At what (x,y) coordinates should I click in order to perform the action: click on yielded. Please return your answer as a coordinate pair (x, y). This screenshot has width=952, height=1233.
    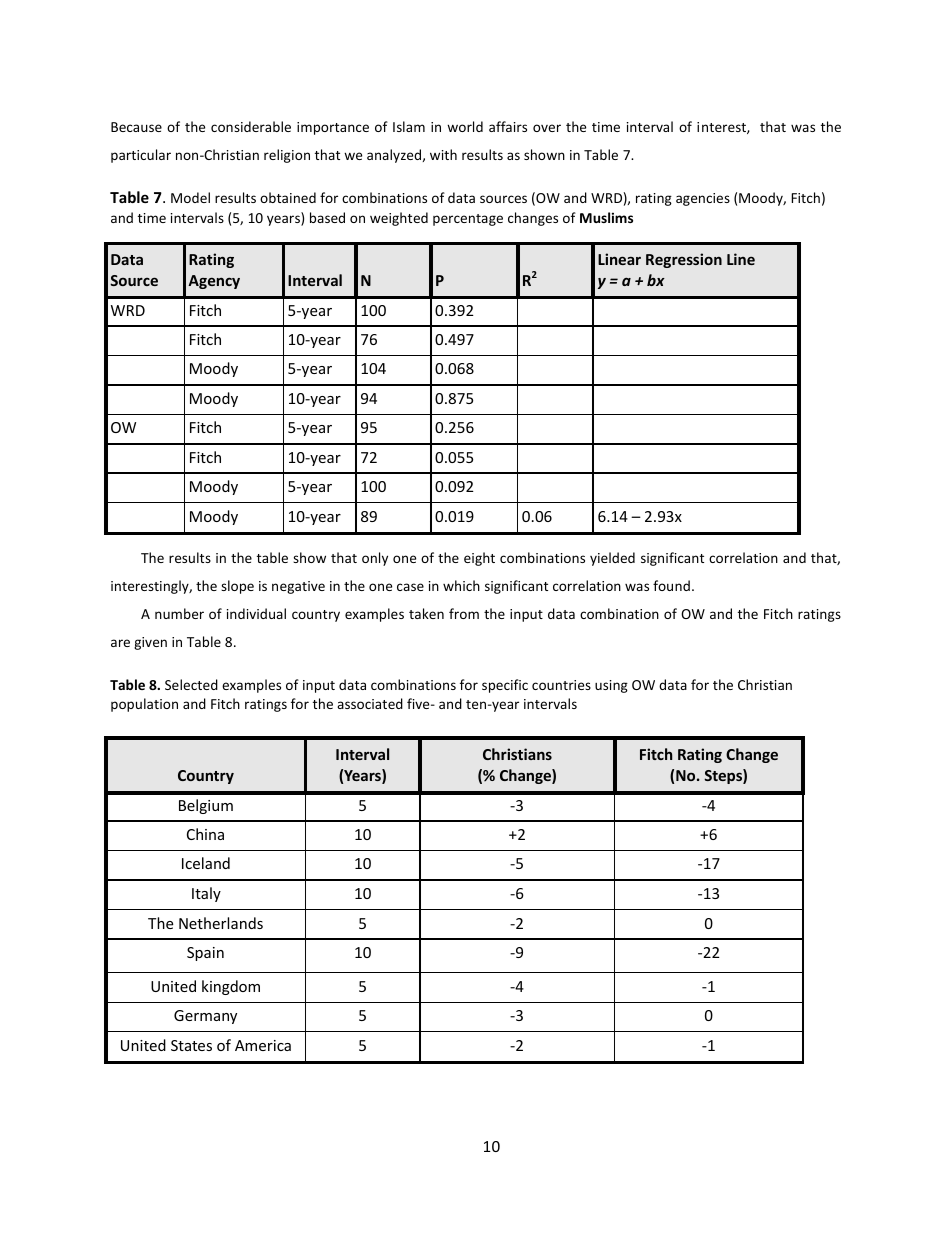
    Looking at the image, I should click on (612, 559).
